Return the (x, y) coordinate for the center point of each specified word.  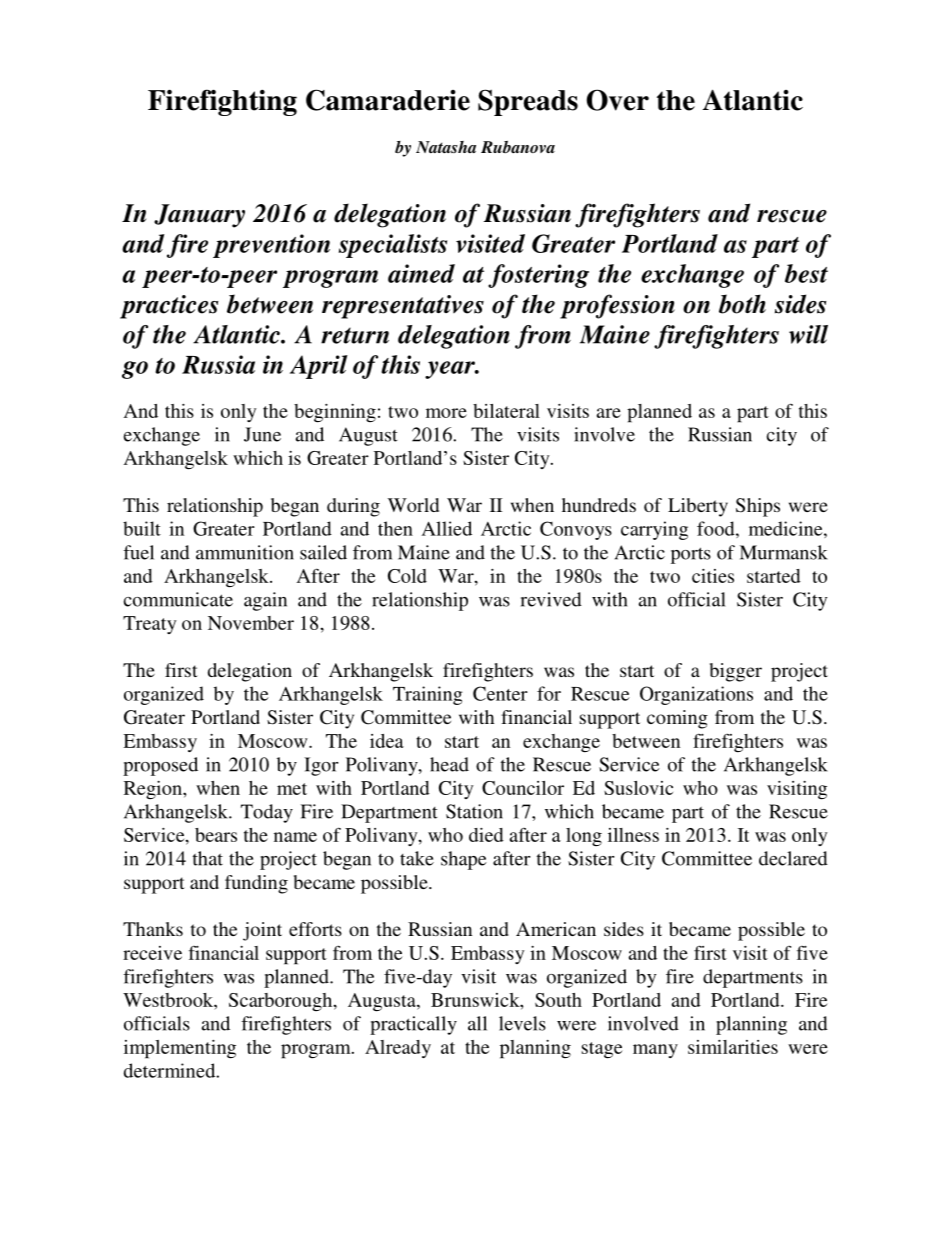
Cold (407, 576)
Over (618, 100)
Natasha (446, 147)
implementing (180, 1049)
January (199, 216)
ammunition (245, 552)
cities (713, 576)
